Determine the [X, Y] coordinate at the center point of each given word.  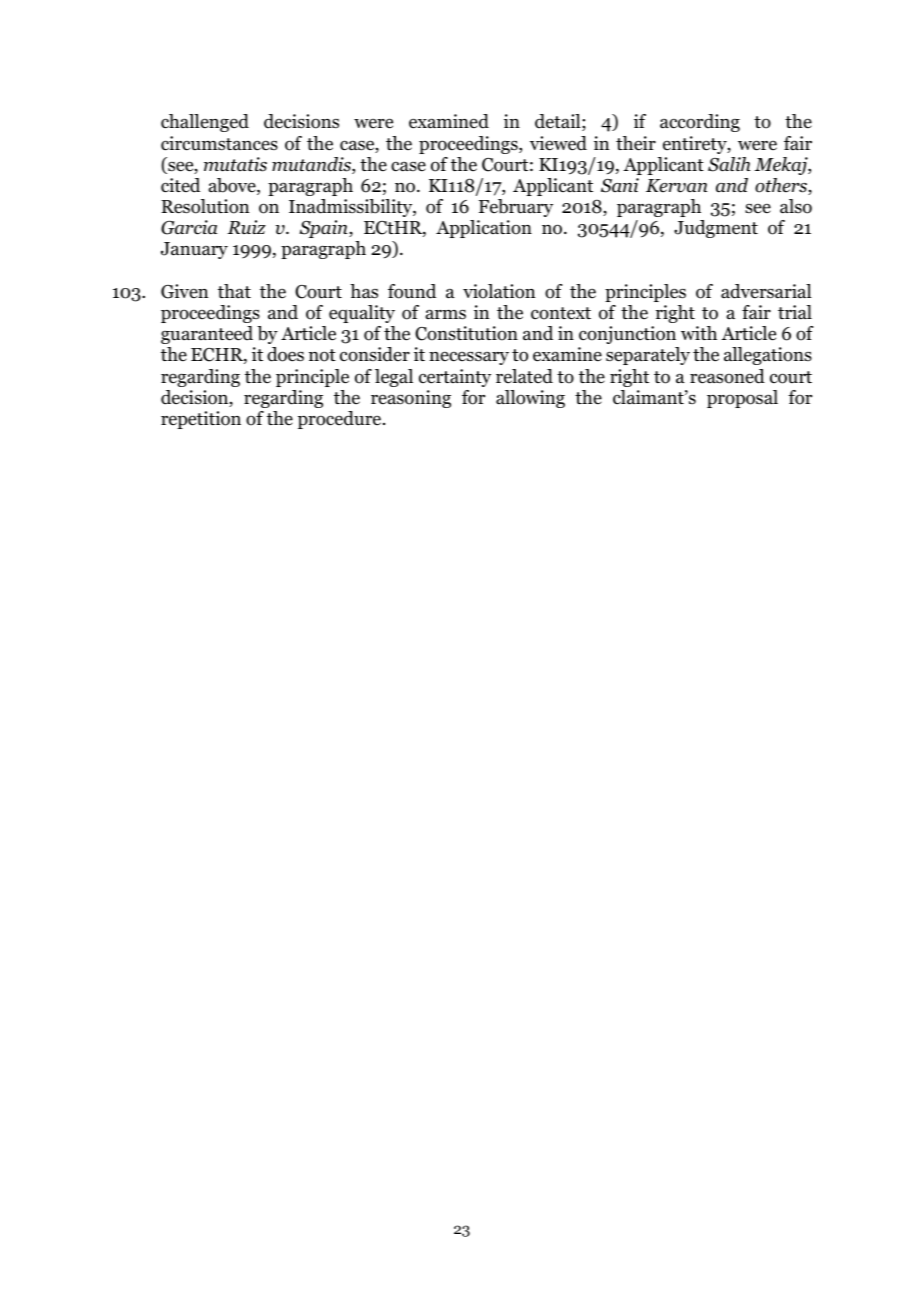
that [234, 291]
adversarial [766, 291]
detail [559, 122]
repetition [201, 420]
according [700, 123]
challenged [205, 123]
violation [499, 291]
